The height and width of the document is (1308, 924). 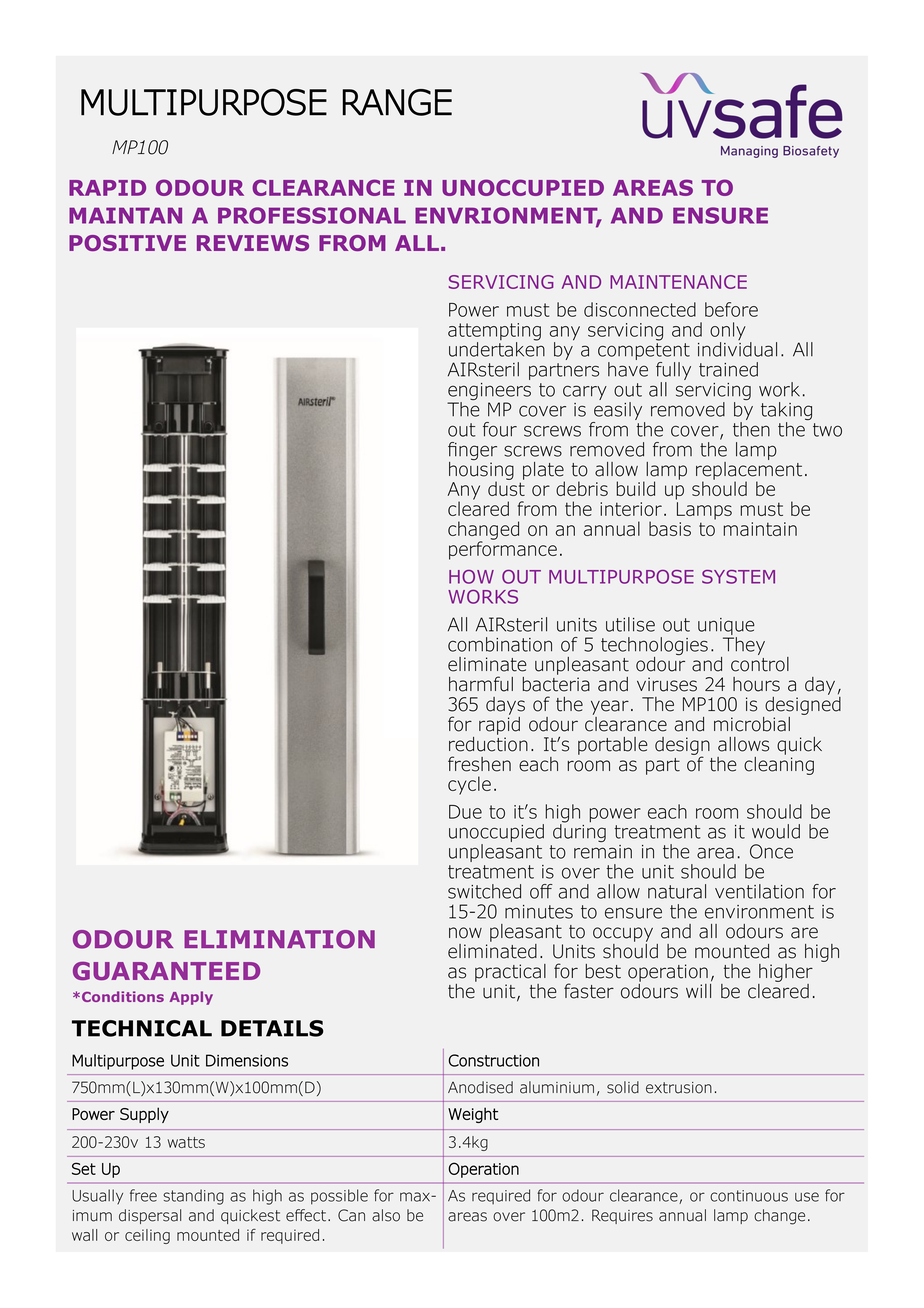 What do you see at coordinates (678, 282) in the document?
I see `MAINTENANCE` at bounding box center [678, 282].
